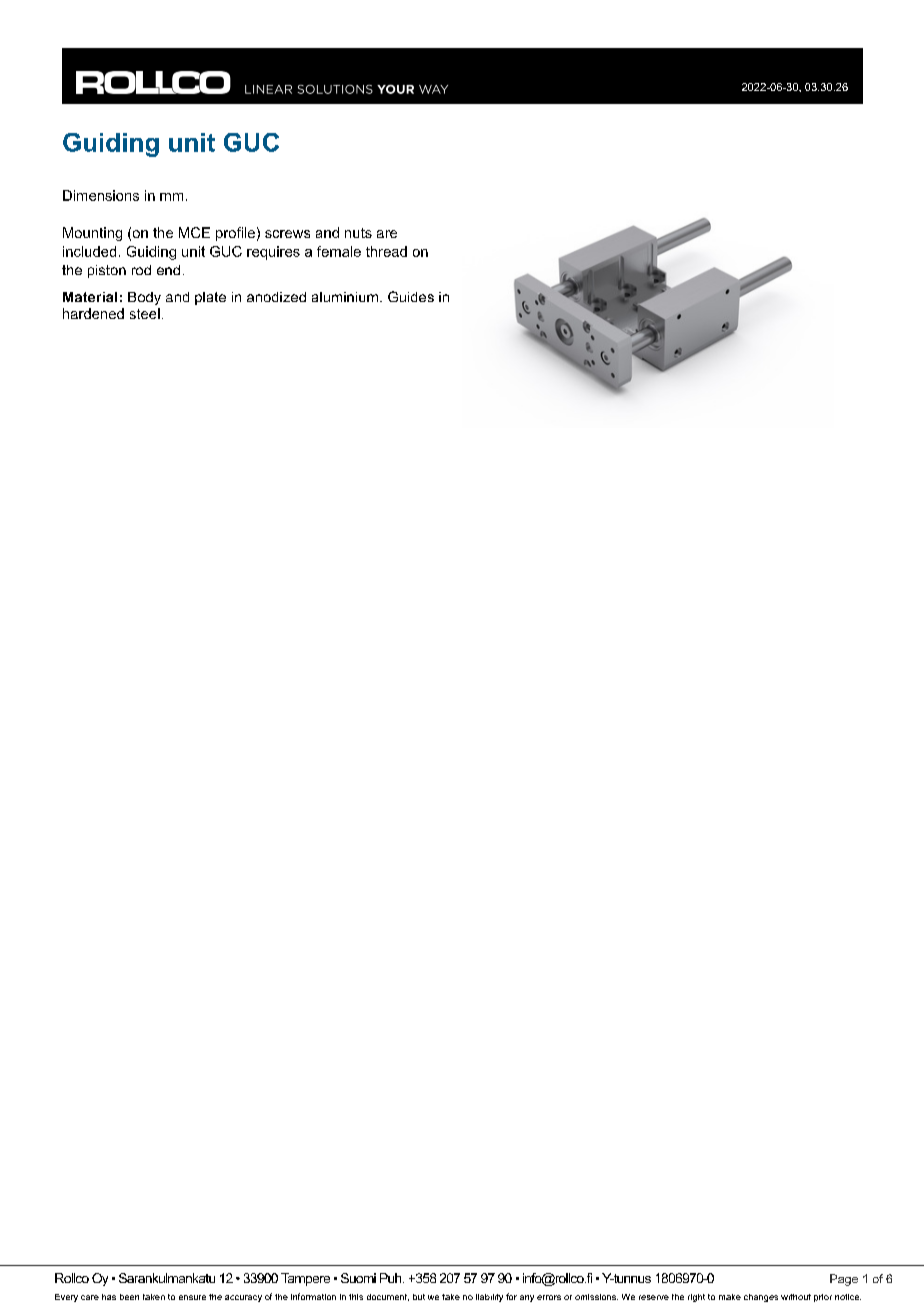  Describe the element at coordinates (129, 1297) in the screenshot. I see `been` at that location.
